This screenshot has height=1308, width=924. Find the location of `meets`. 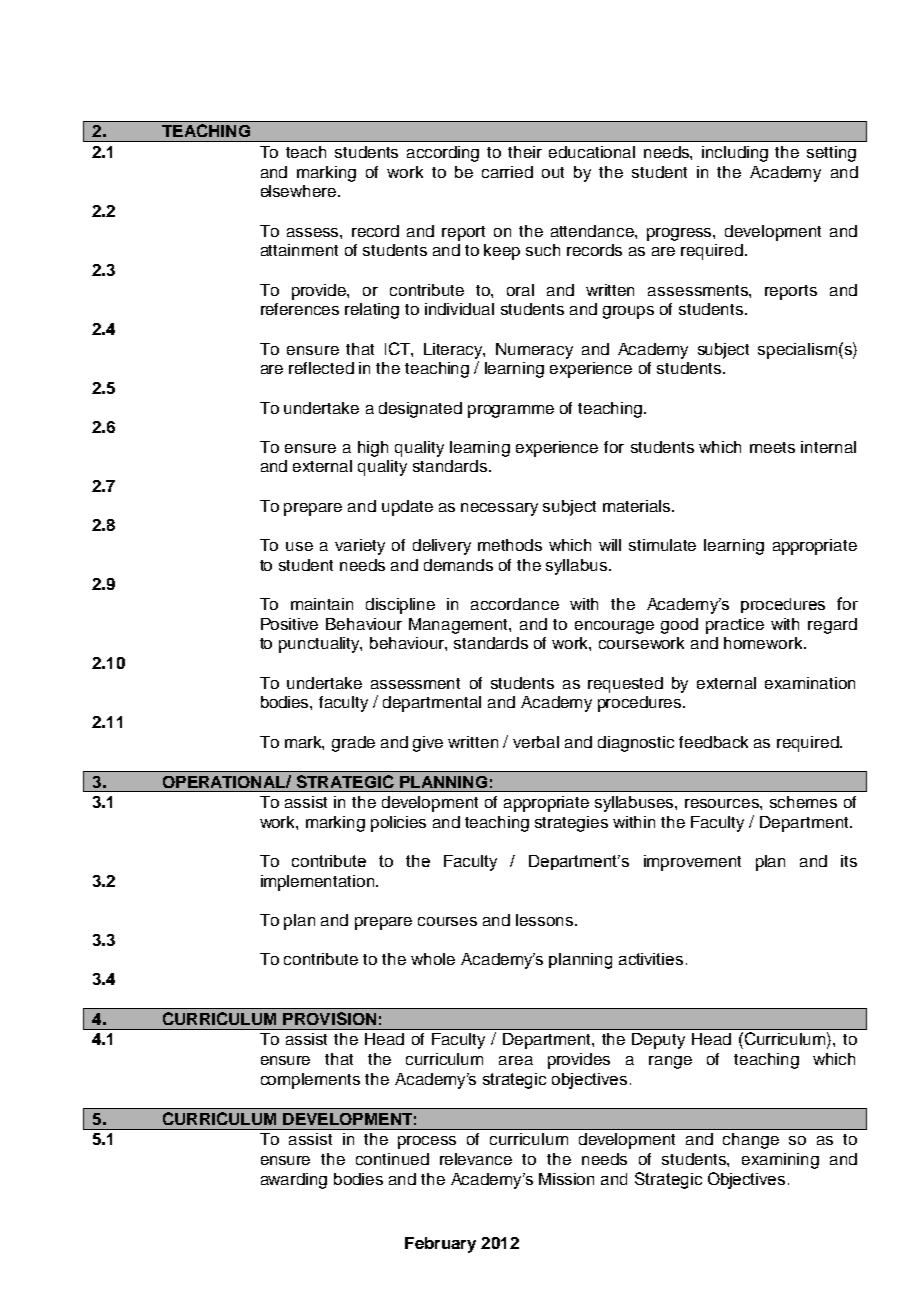

meets is located at coordinates (772, 447).
